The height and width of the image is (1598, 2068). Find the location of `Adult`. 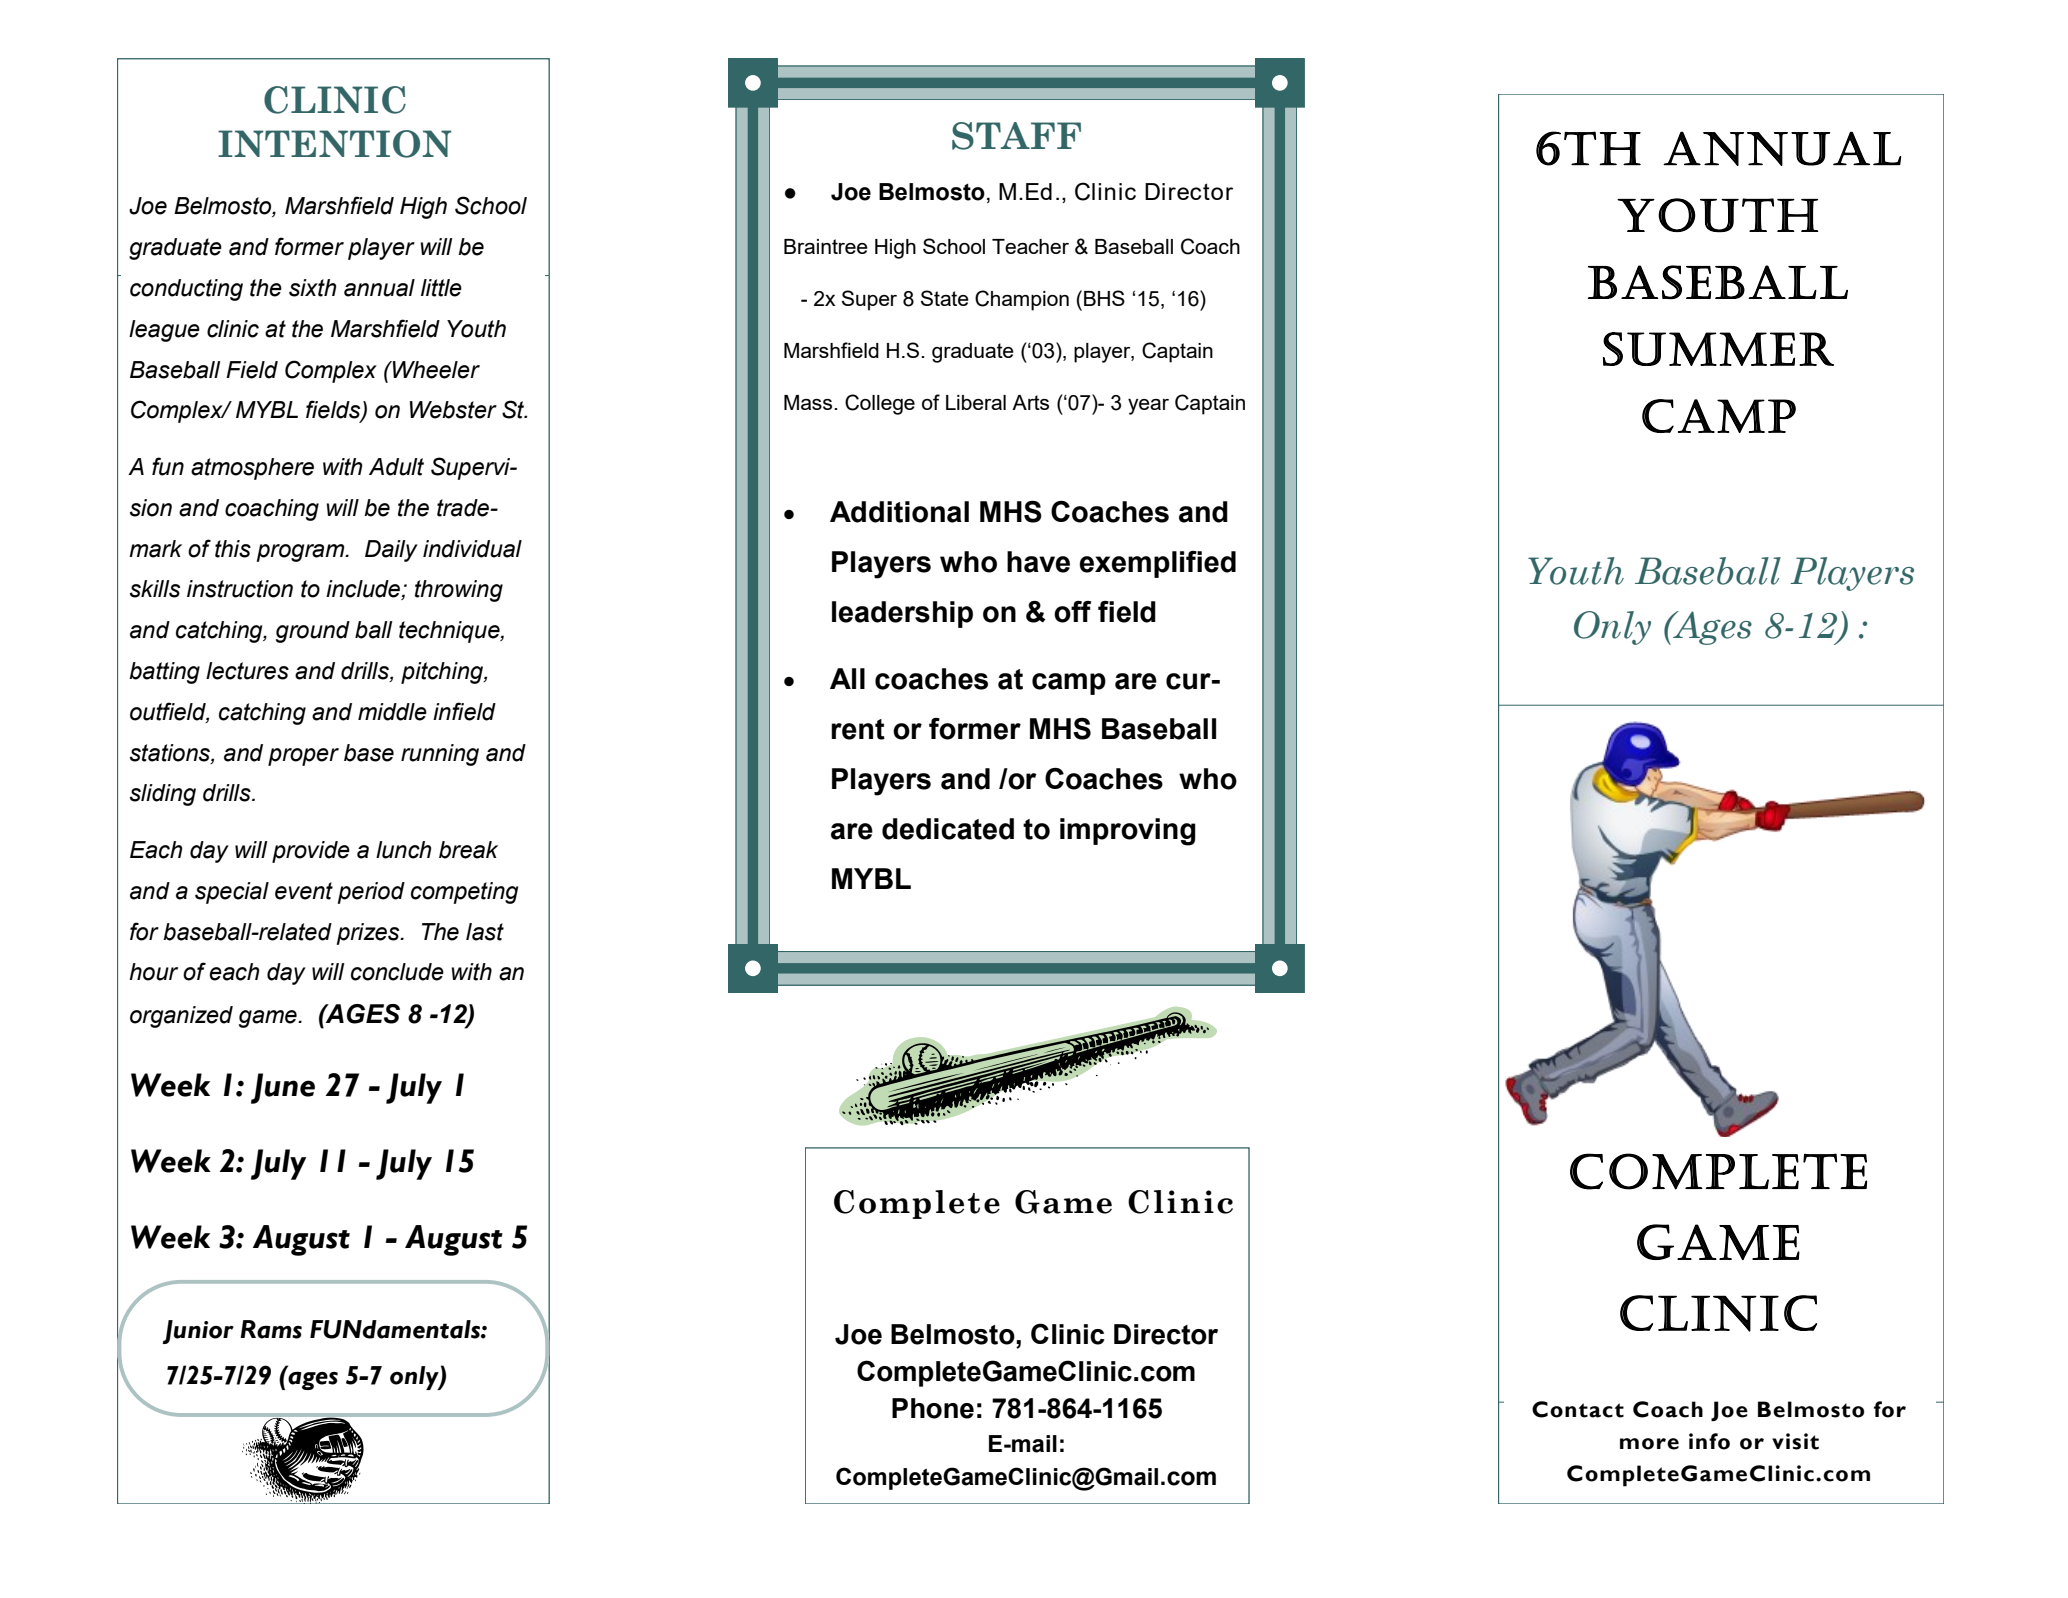

Adult is located at coordinates (396, 467).
